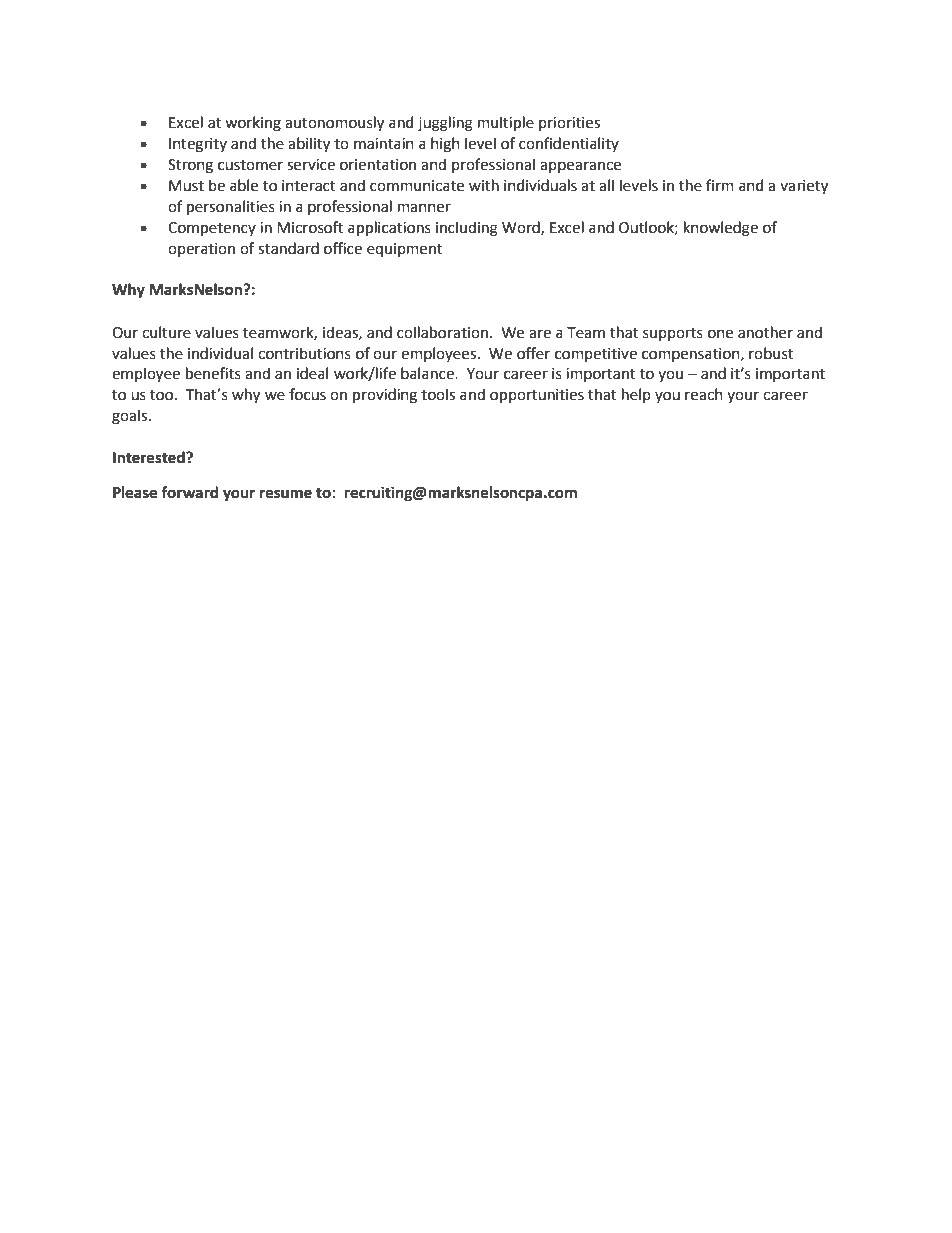 Image resolution: width=952 pixels, height=1233 pixels. Describe the element at coordinates (704, 394) in the page. I see `reach` at that location.
